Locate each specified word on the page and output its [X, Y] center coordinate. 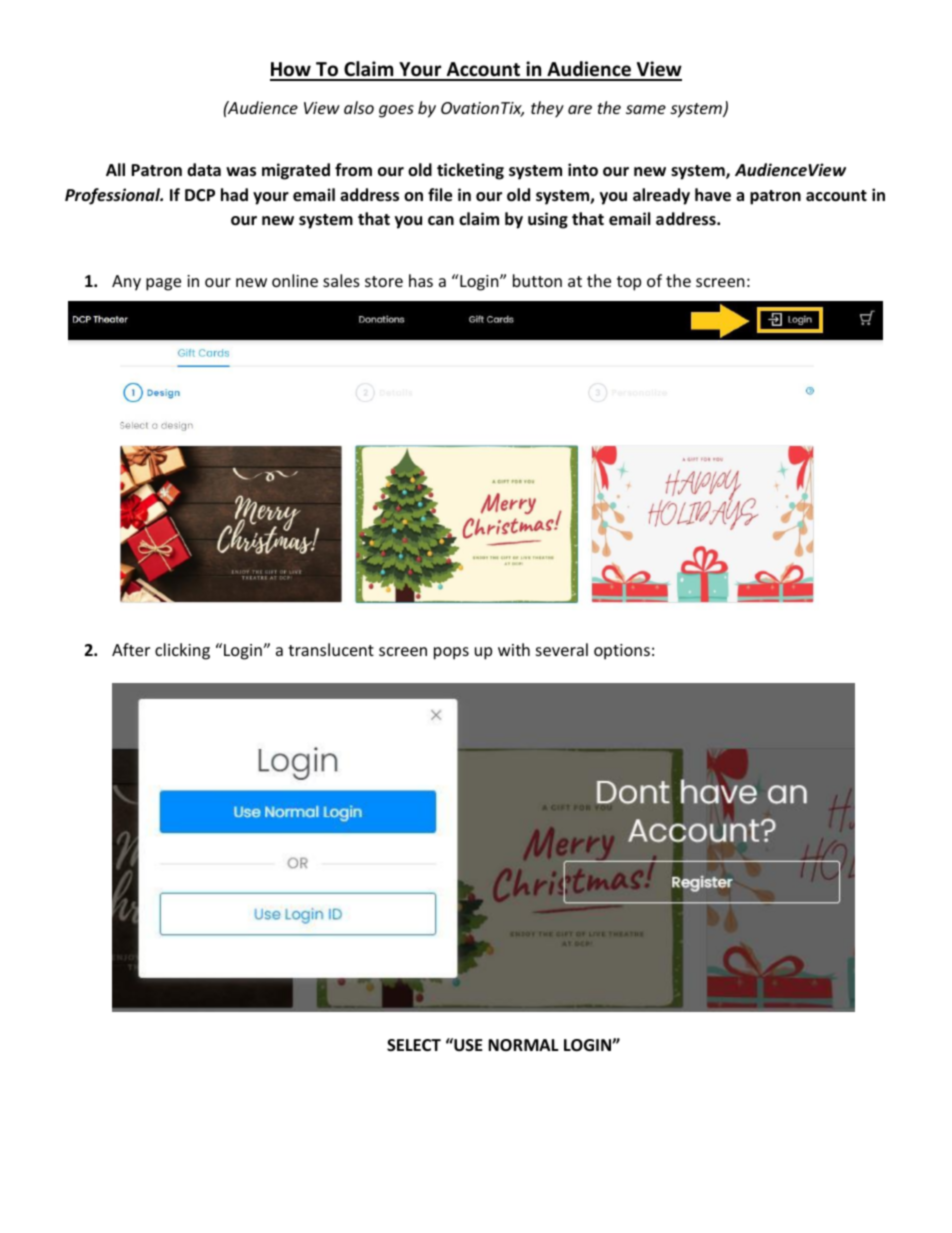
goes [396, 111]
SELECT [414, 1045]
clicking [182, 651]
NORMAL [523, 1045]
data [204, 169]
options [622, 652]
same [646, 109]
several [562, 649]
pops [451, 653]
